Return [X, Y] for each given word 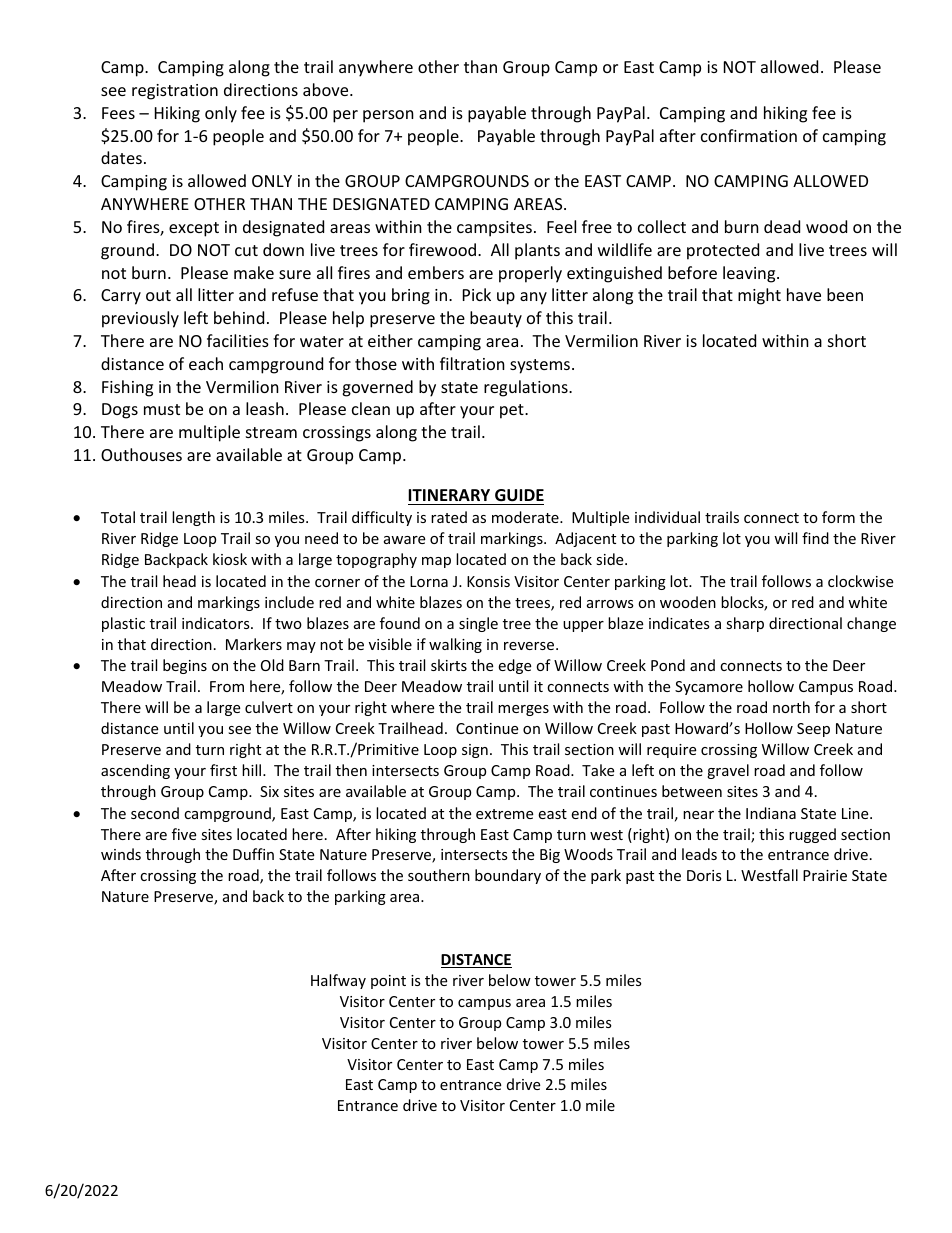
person [388, 116]
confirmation [749, 135]
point [388, 982]
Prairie [825, 875]
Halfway [338, 981]
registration [175, 92]
